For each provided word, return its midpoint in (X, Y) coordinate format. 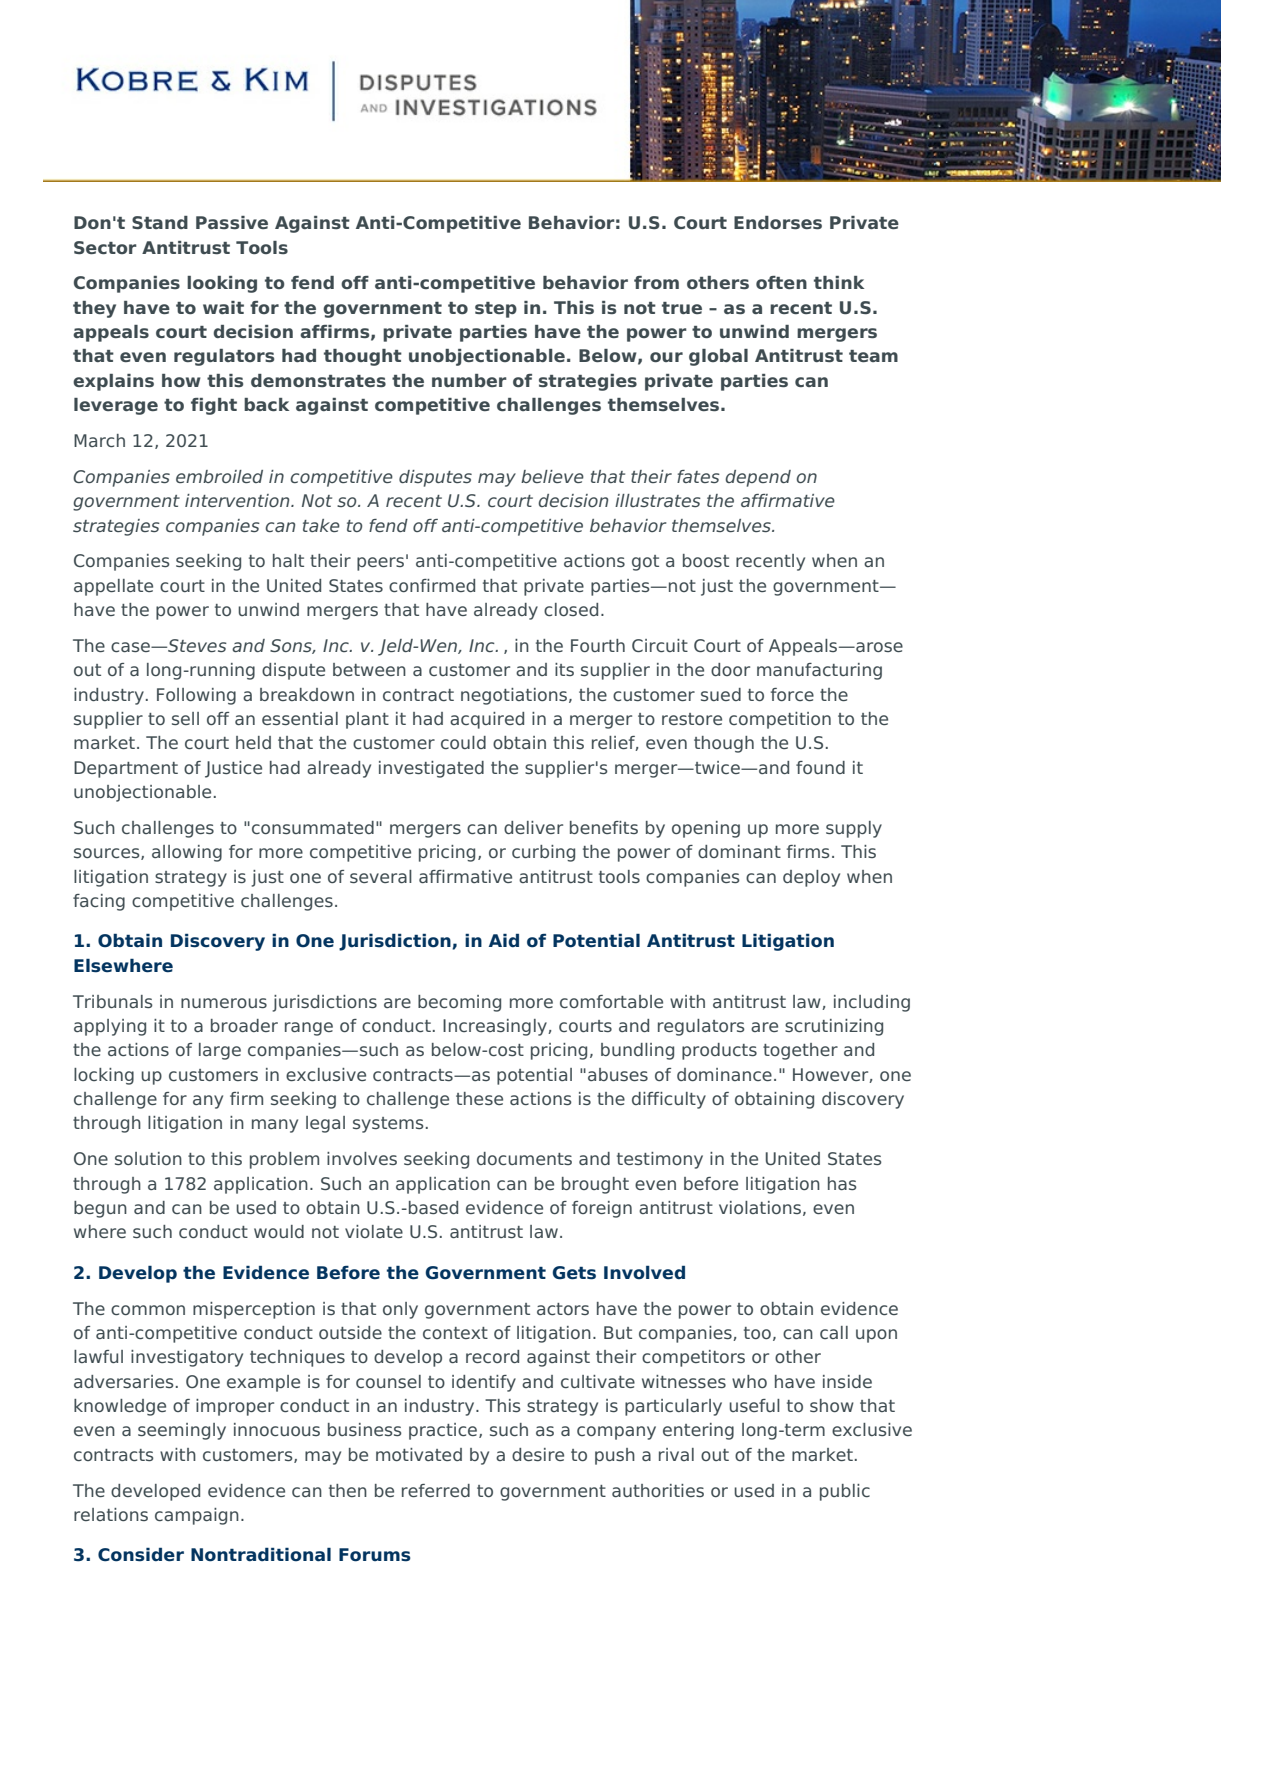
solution (148, 1158)
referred (436, 1490)
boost (706, 560)
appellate (113, 587)
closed (571, 609)
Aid (504, 940)
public (845, 1492)
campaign (197, 1516)
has (842, 1183)
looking (222, 284)
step (496, 310)
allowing (187, 853)
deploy (811, 878)
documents (524, 1158)
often (781, 282)
